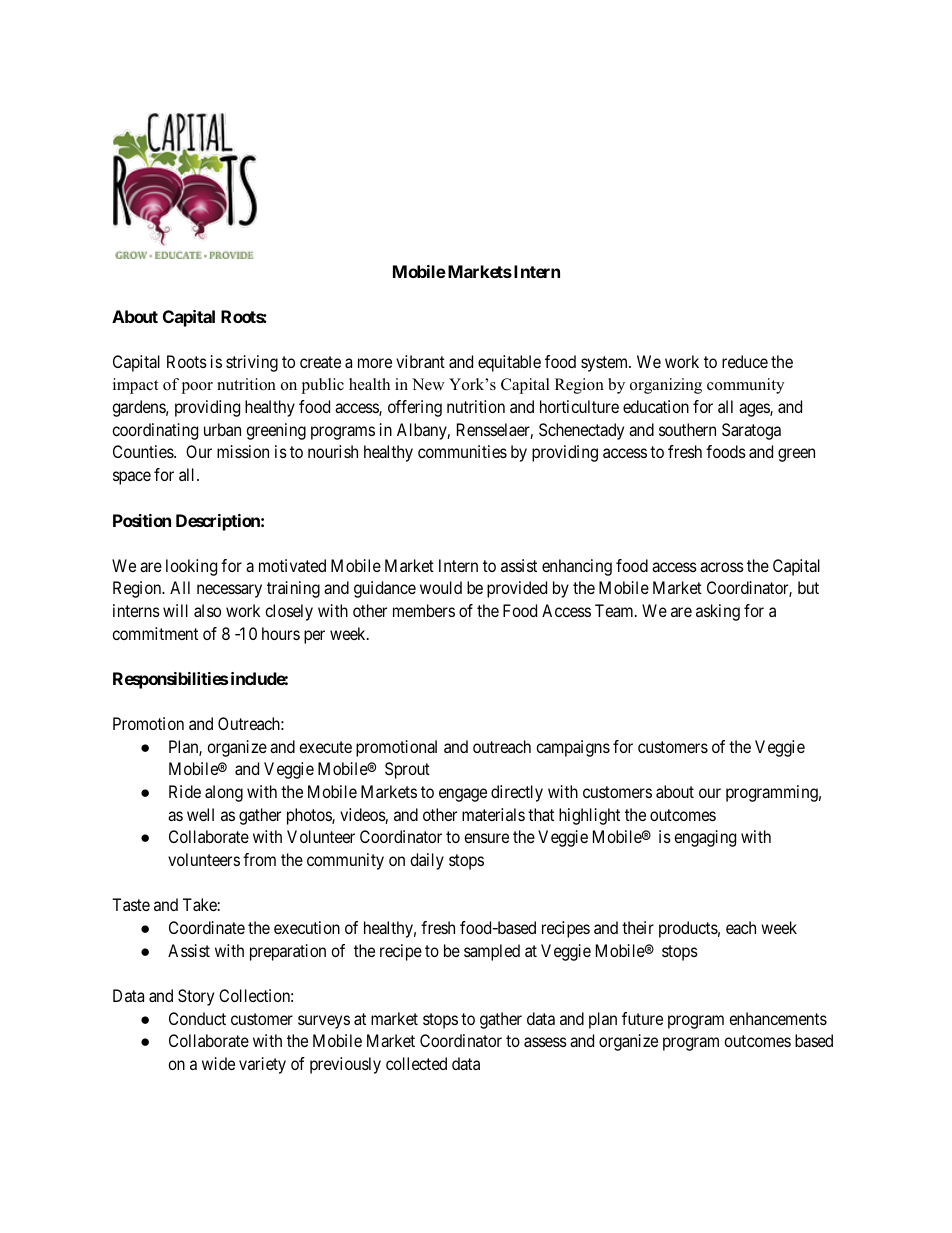 Image resolution: width=952 pixels, height=1233 pixels. What do you see at coordinates (218, 1063) in the document?
I see `wide` at bounding box center [218, 1063].
